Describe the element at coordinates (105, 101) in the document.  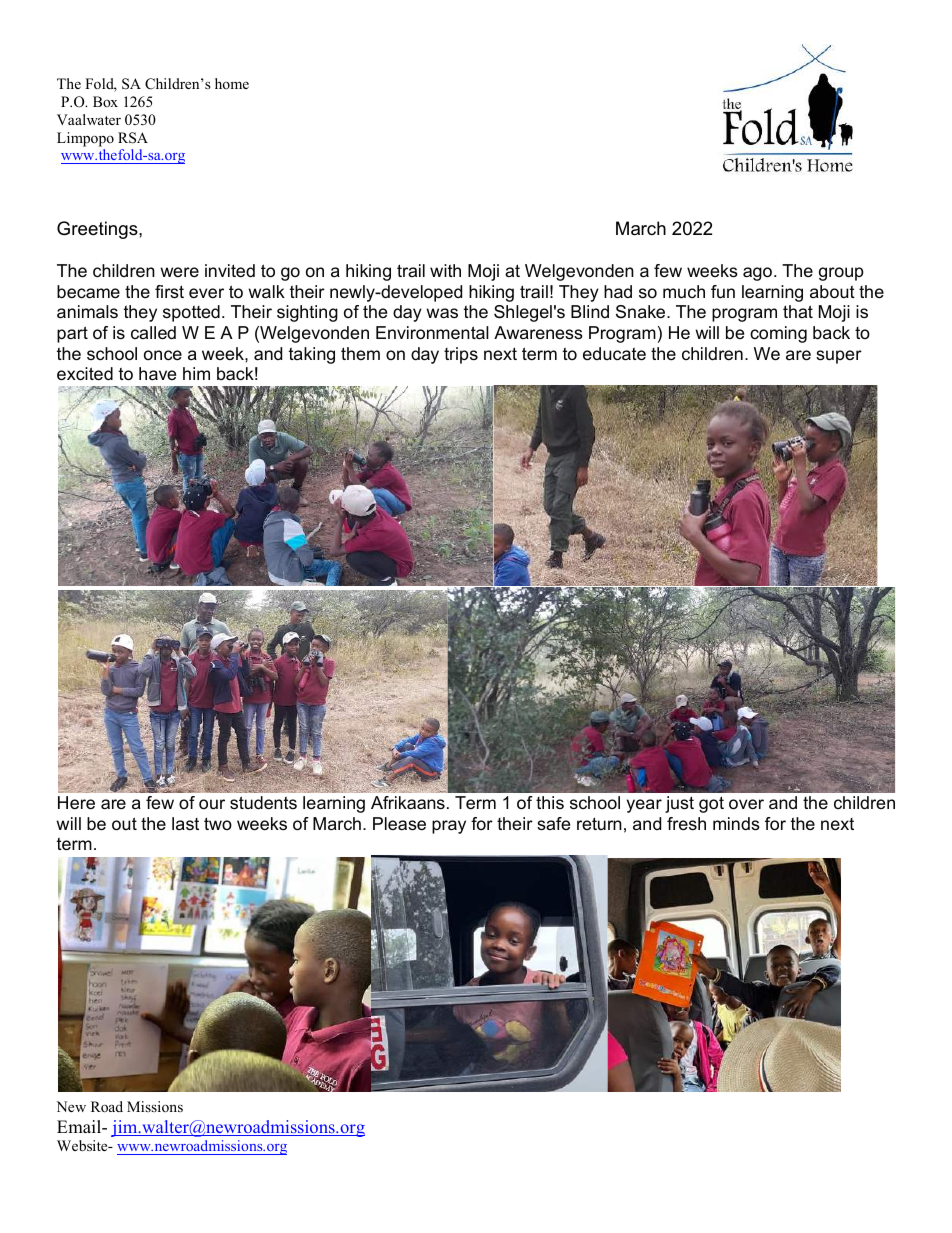
I see `Box` at that location.
